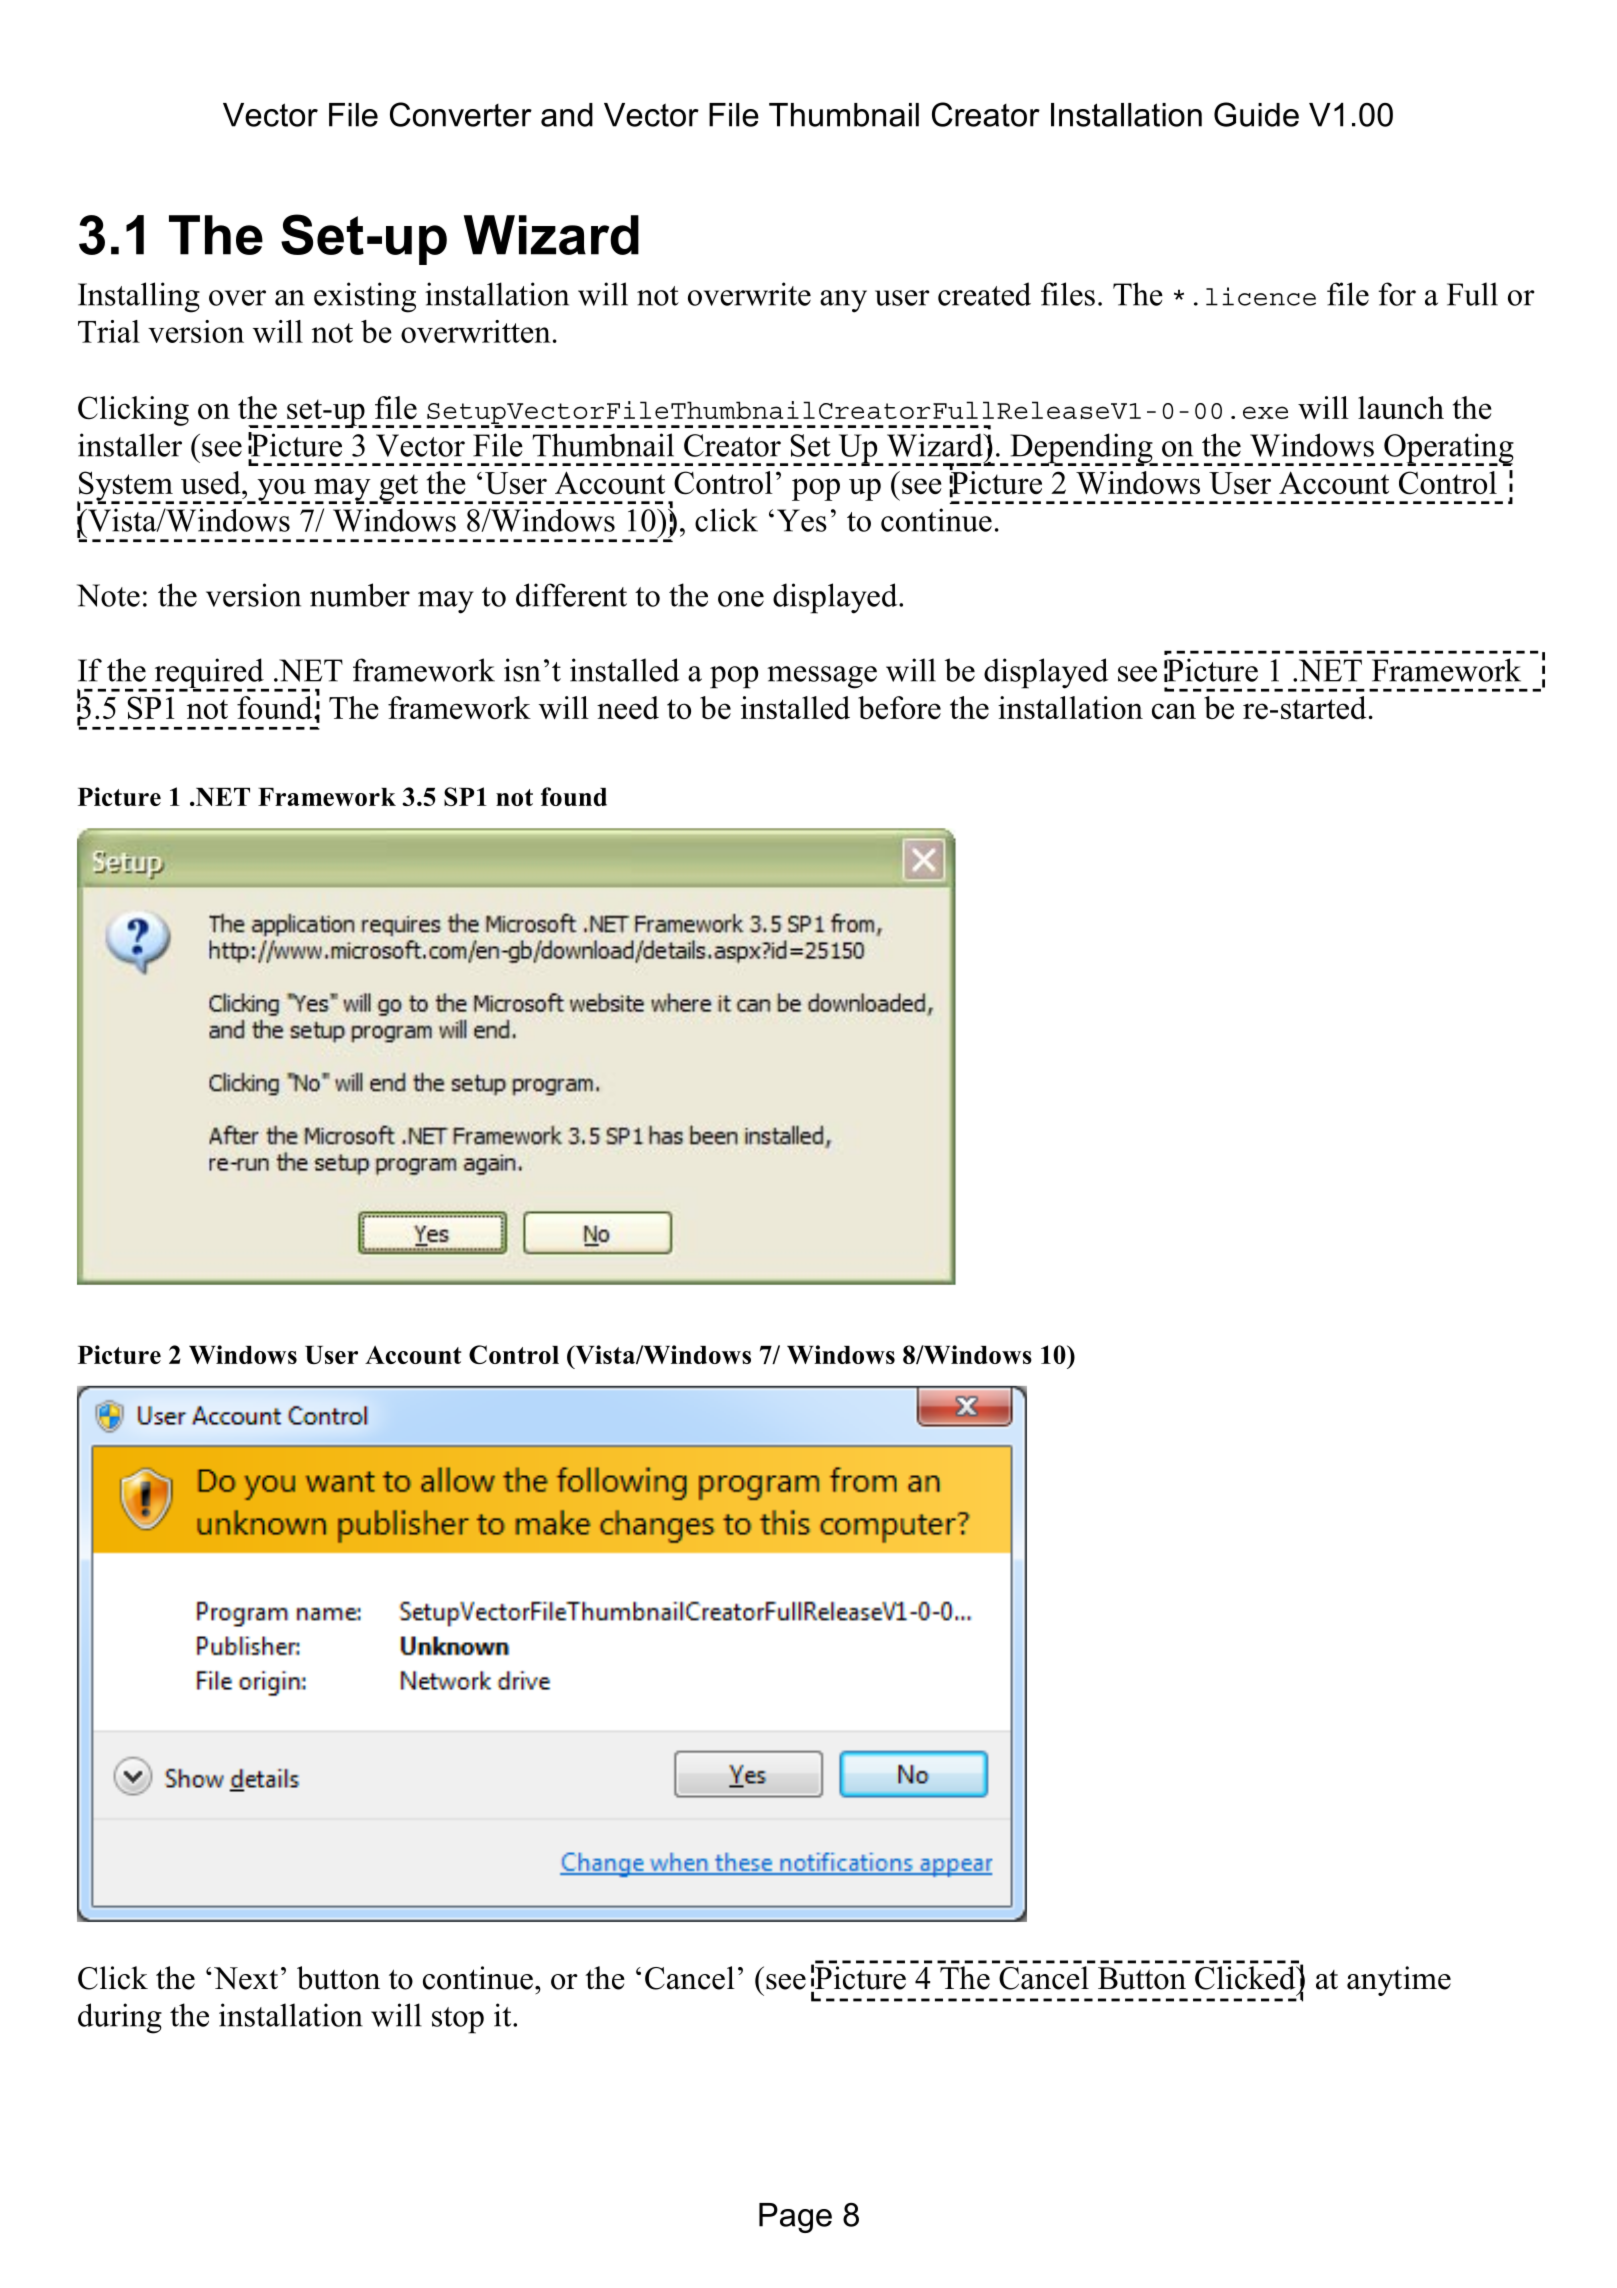 This screenshot has height=2288, width=1617. Describe the element at coordinates (899, 707) in the screenshot. I see `before` at that location.
